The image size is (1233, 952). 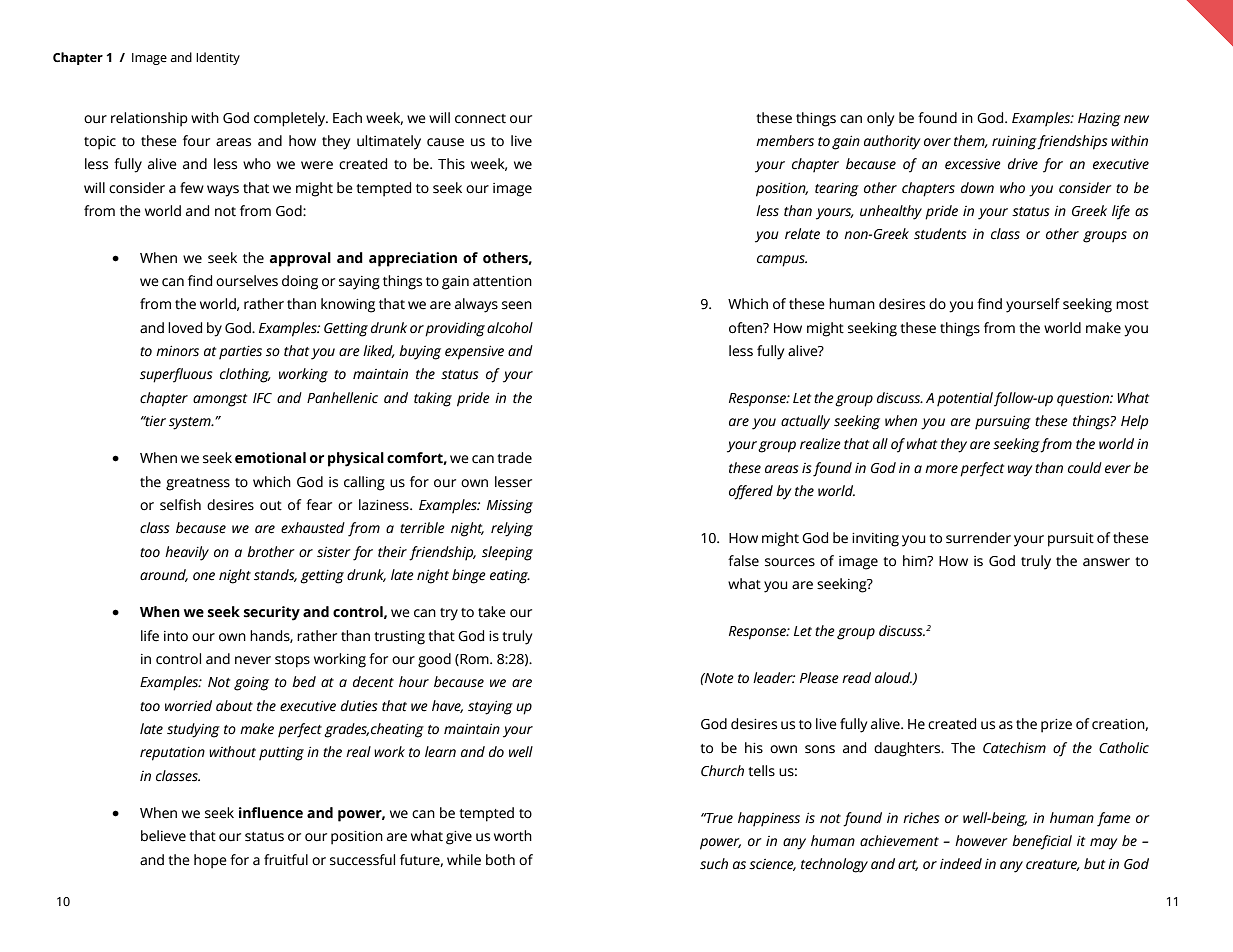 I want to click on more, so click(x=941, y=469).
